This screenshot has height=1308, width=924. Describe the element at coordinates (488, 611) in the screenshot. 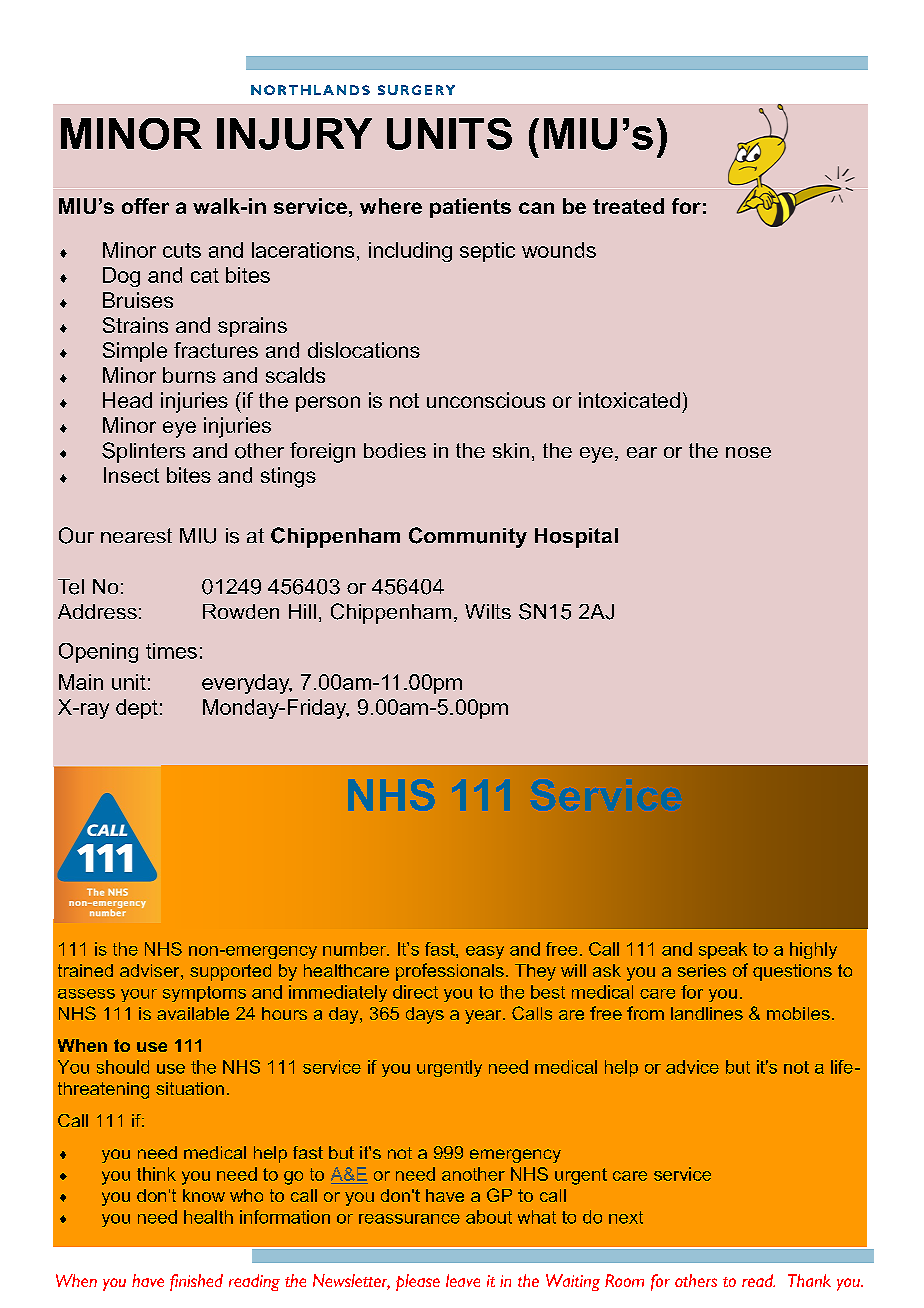

I see `Wilts` at that location.
